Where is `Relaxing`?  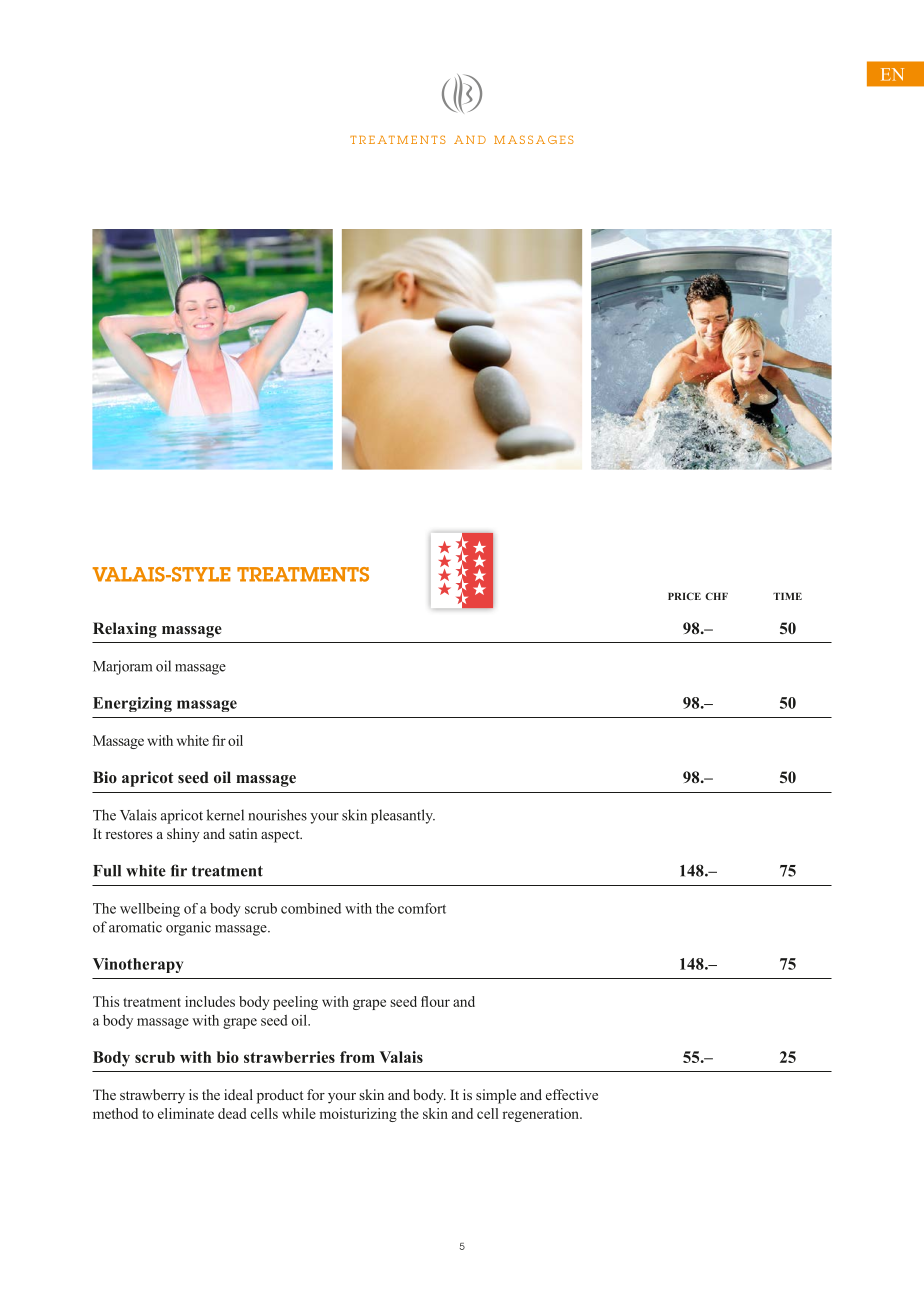 Relaxing is located at coordinates (125, 630).
